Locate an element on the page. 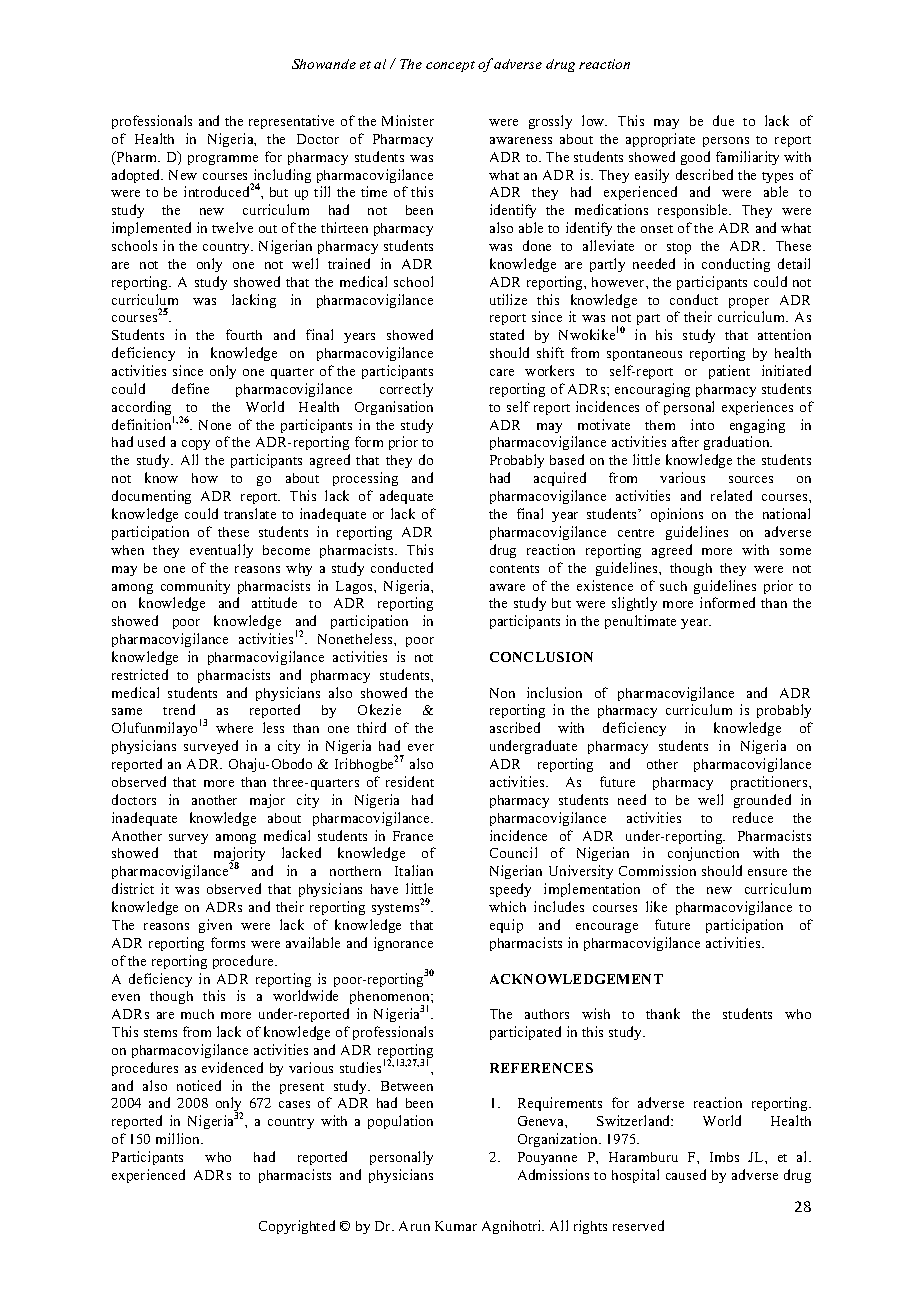 The width and height of the image is (924, 1308). due is located at coordinates (723, 120).
